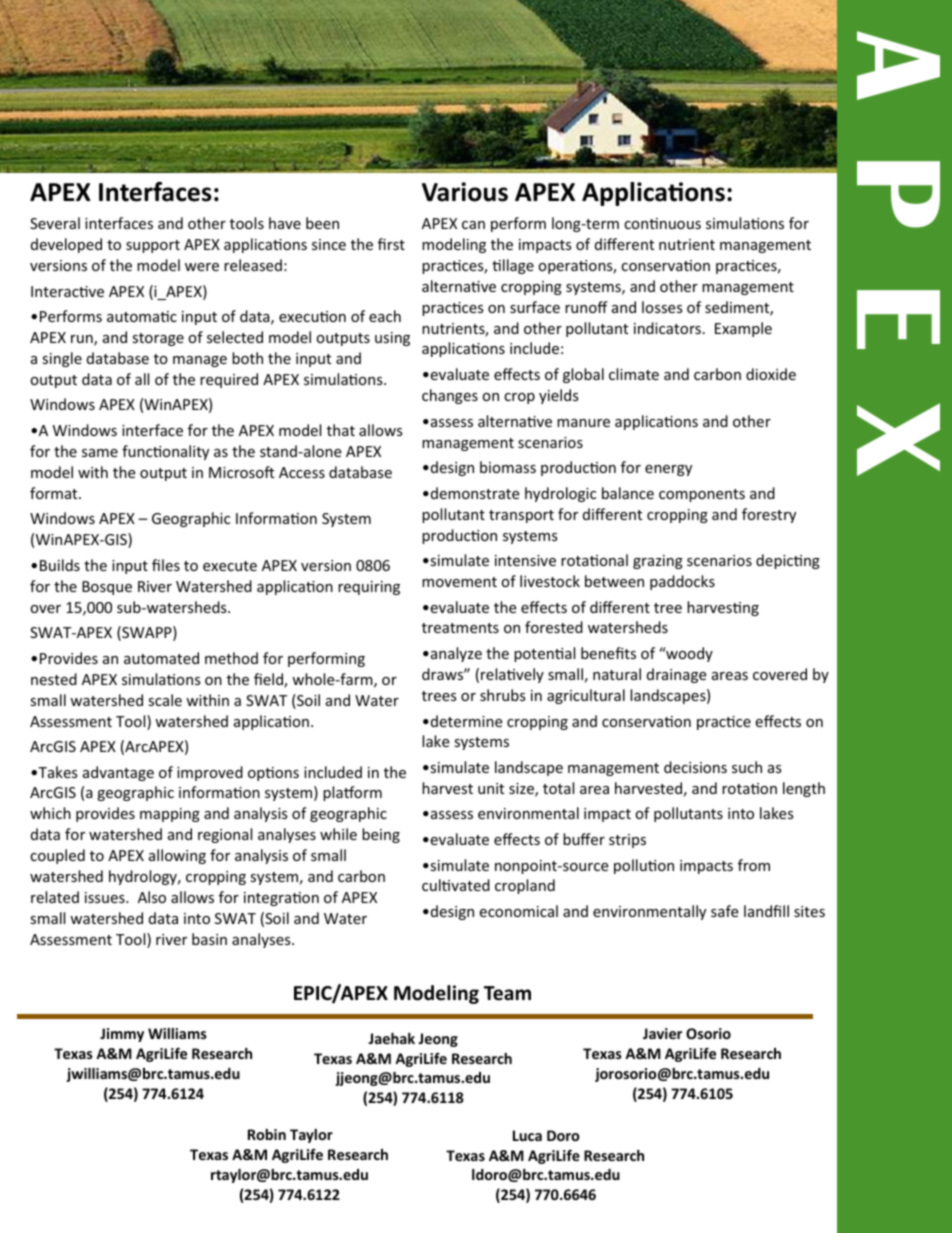 This page has height=1233, width=952. Describe the element at coordinates (662, 223) in the page. I see `continuous` at that location.
